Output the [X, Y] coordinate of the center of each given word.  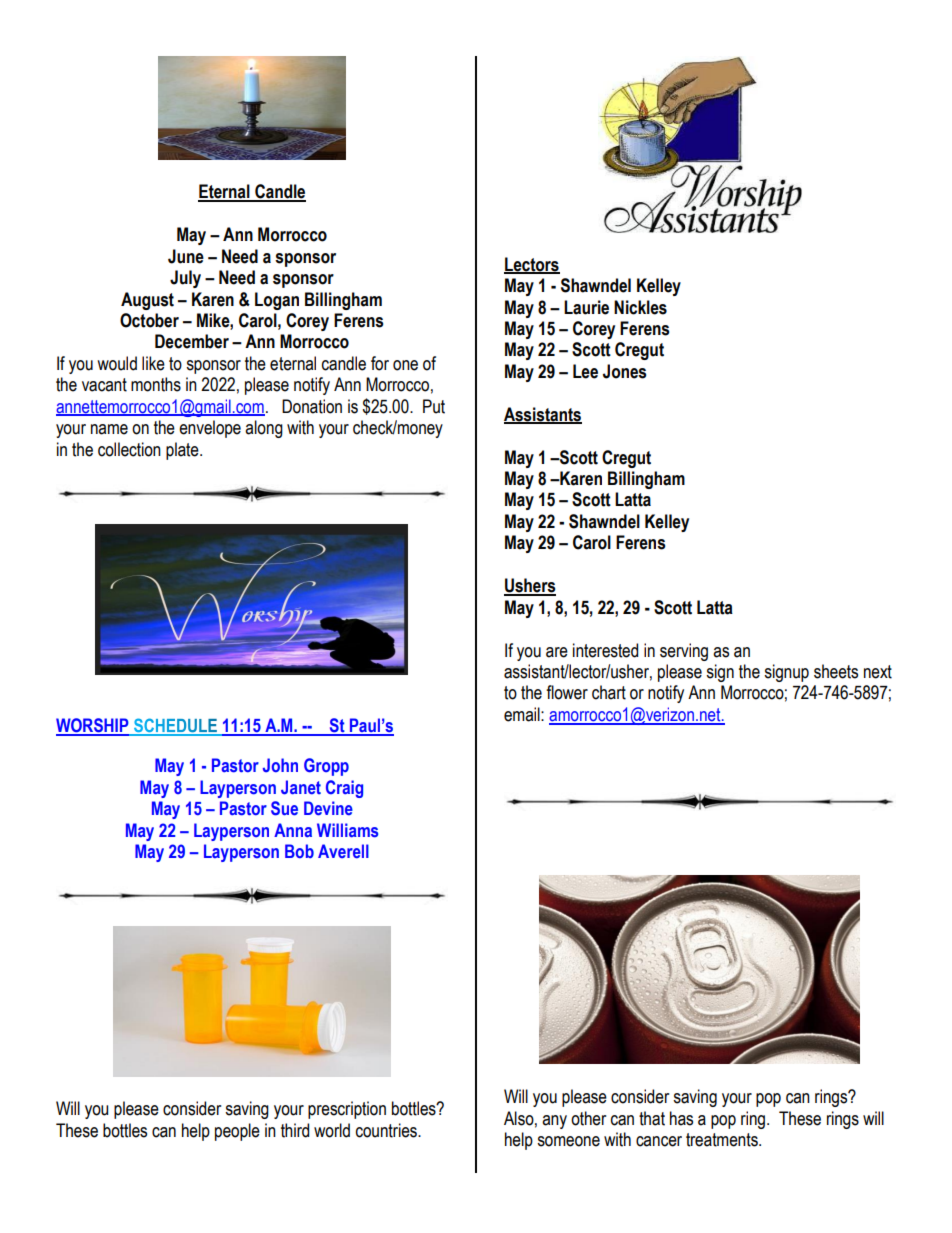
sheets [836, 671]
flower [567, 692]
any [554, 1122]
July [185, 279]
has [681, 1118]
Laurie [586, 307]
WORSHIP [93, 726]
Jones [624, 371]
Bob [299, 851]
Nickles [640, 307]
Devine [328, 808]
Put [434, 406]
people [237, 1132]
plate [183, 451]
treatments [723, 1140]
